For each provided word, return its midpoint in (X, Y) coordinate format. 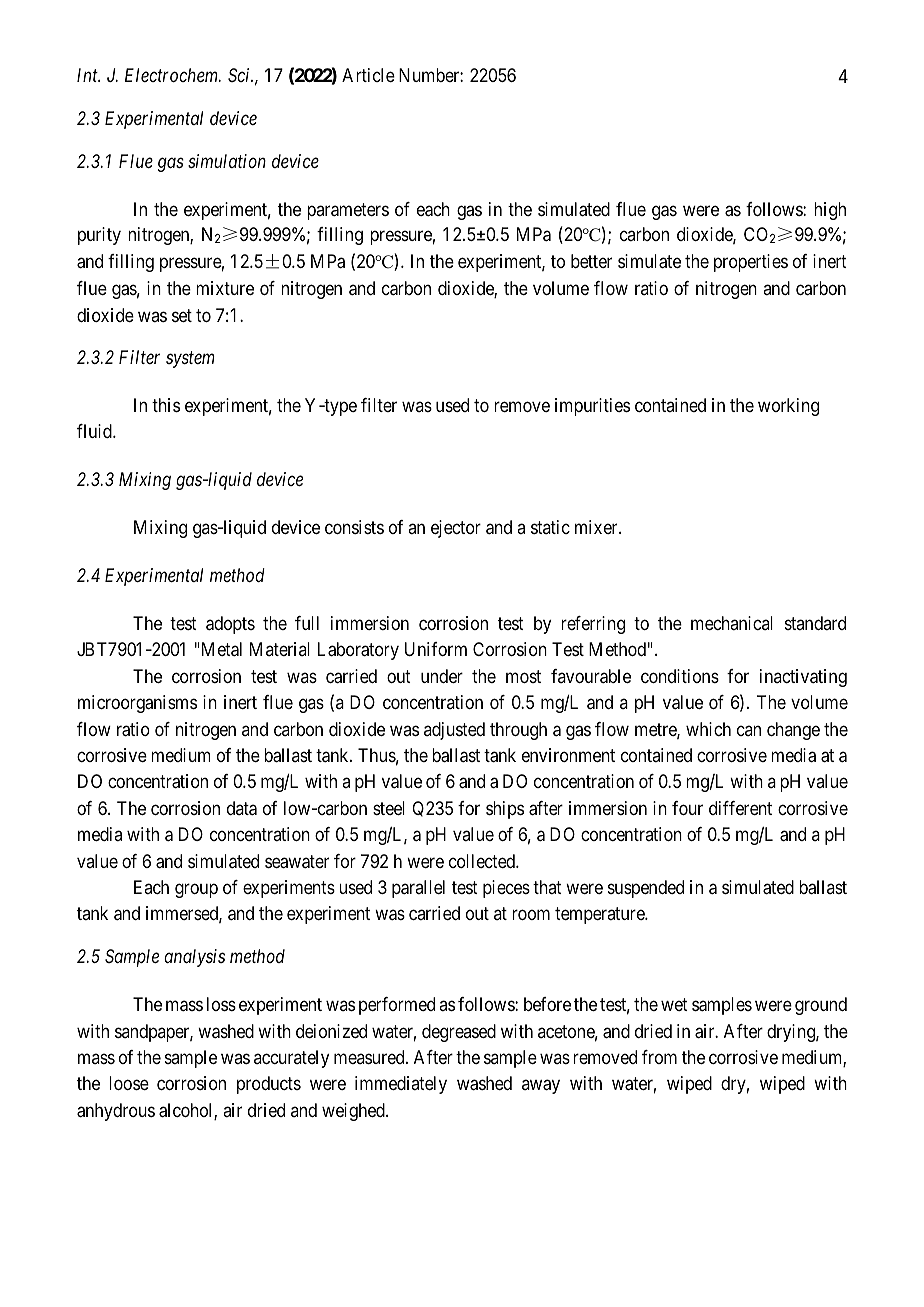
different (740, 808)
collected (483, 861)
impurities (592, 407)
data (242, 808)
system (190, 360)
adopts (230, 625)
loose (129, 1083)
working (788, 407)
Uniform (436, 649)
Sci (240, 75)
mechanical (732, 623)
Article (368, 75)
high (830, 211)
